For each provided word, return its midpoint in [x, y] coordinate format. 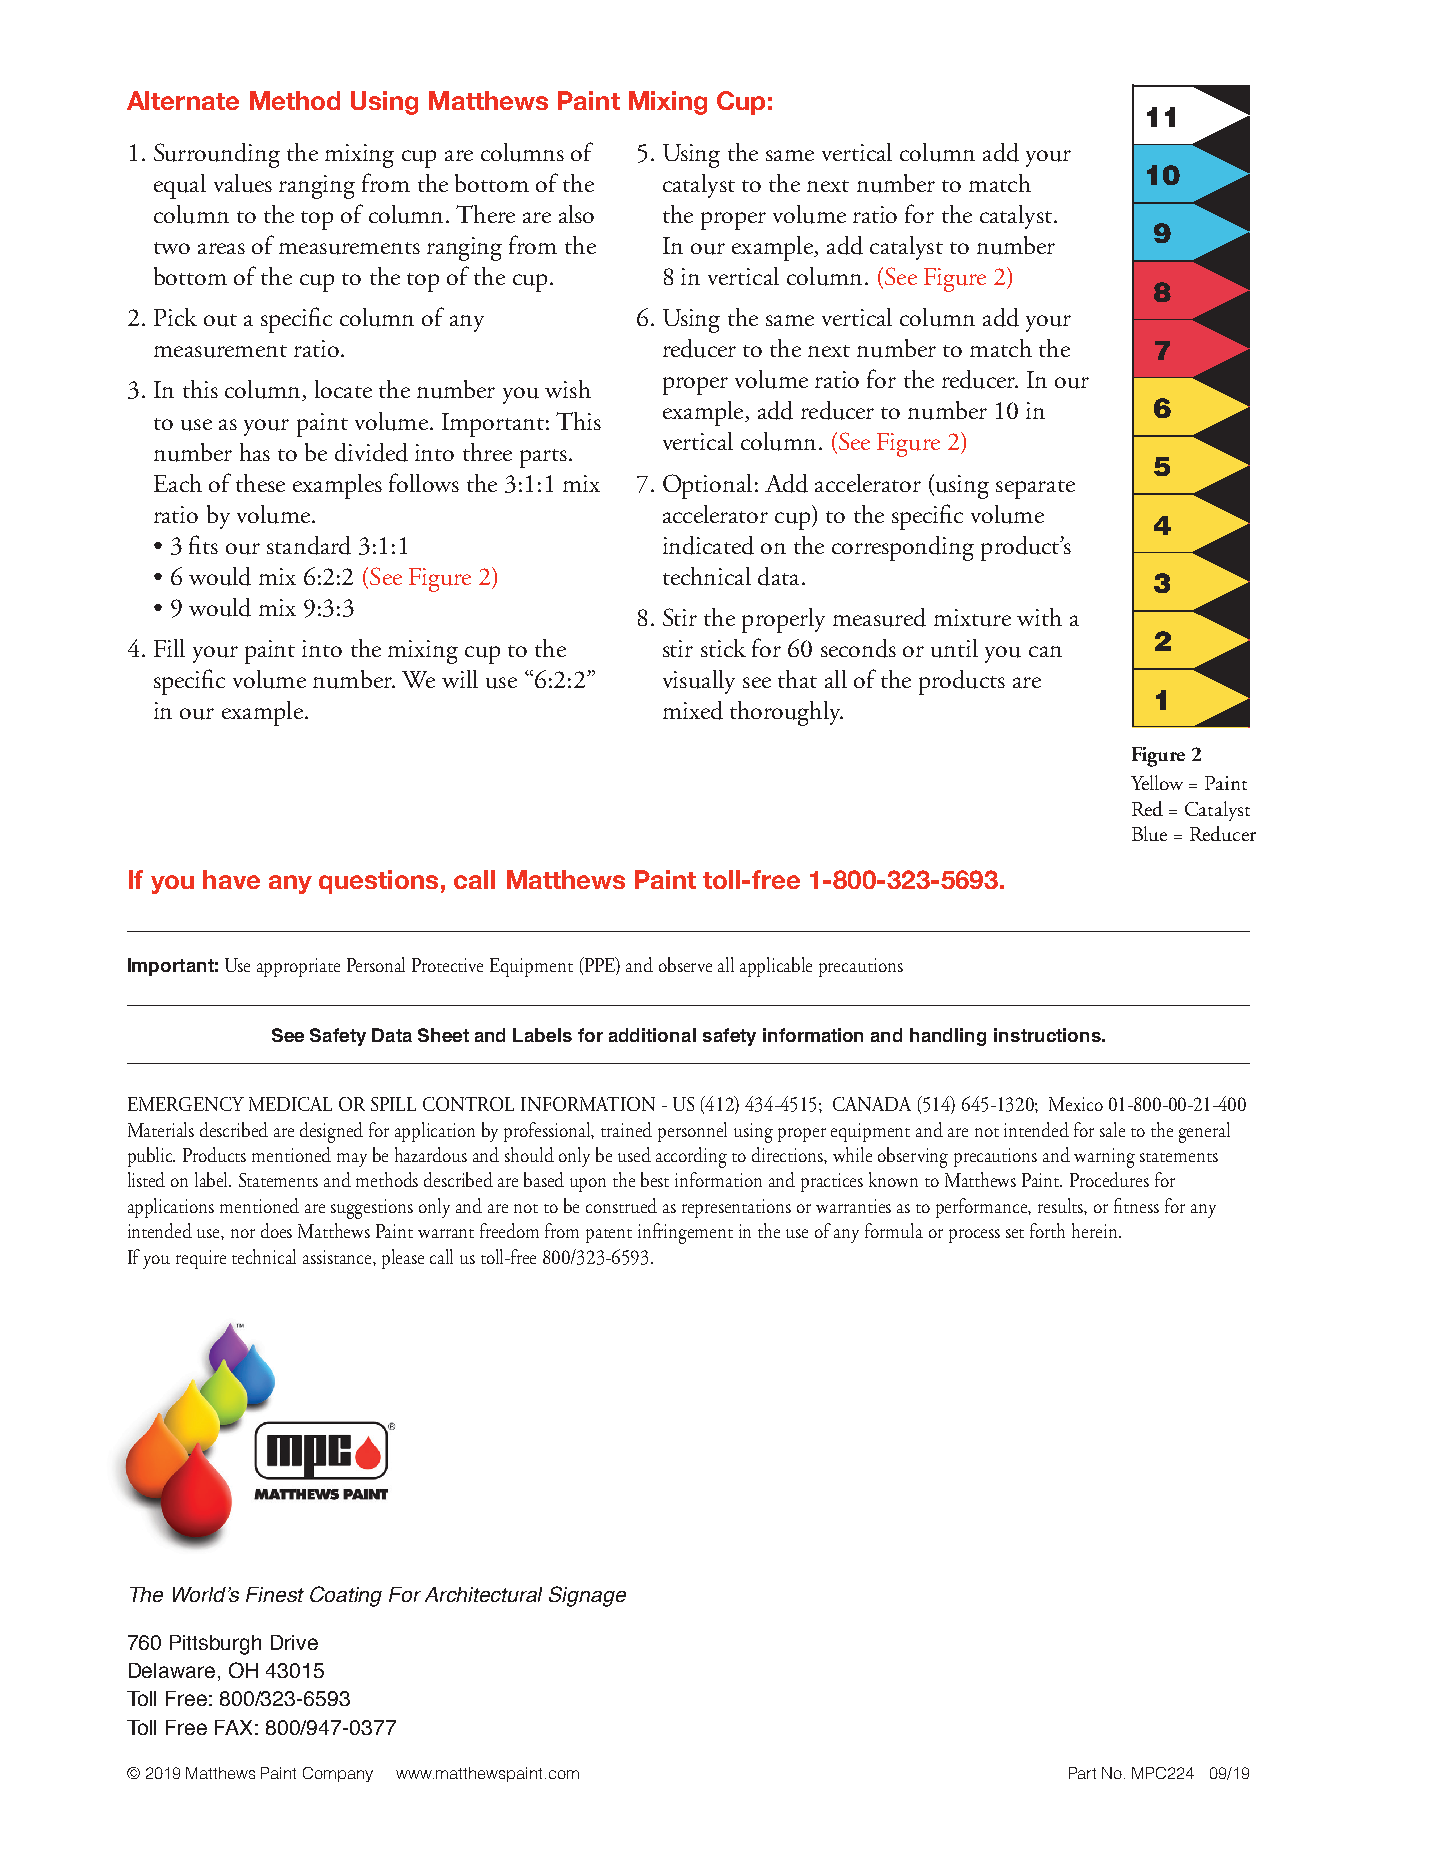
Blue [1149, 833]
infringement [685, 1233]
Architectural [483, 1594]
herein [1096, 1230]
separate [1035, 489]
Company [338, 1774]
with [1039, 617]
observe [685, 964]
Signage [587, 1596]
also [576, 214]
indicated [708, 545]
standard [309, 545]
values [243, 183]
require [201, 1259]
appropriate [298, 967]
